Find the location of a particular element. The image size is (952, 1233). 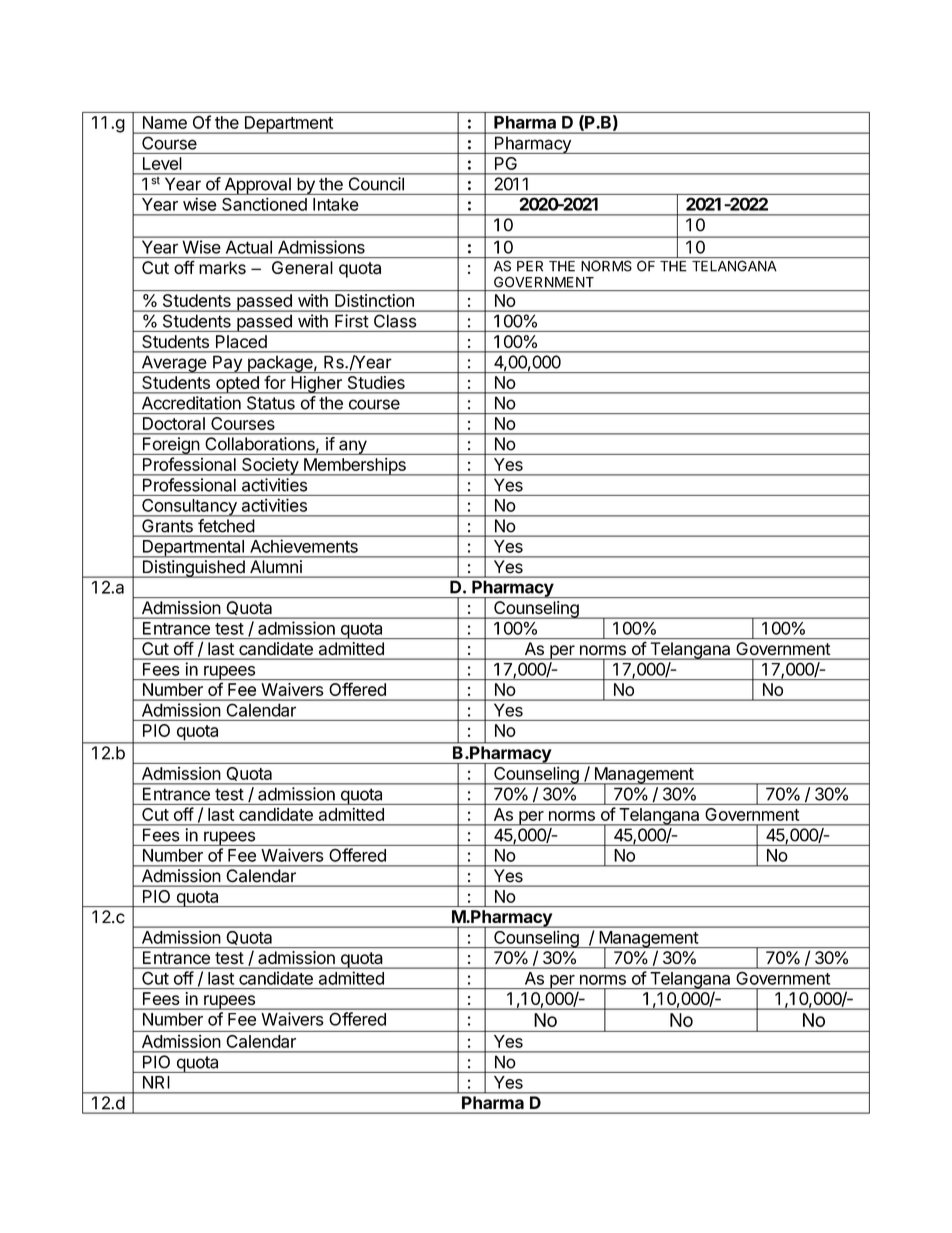

General is located at coordinates (302, 267).
